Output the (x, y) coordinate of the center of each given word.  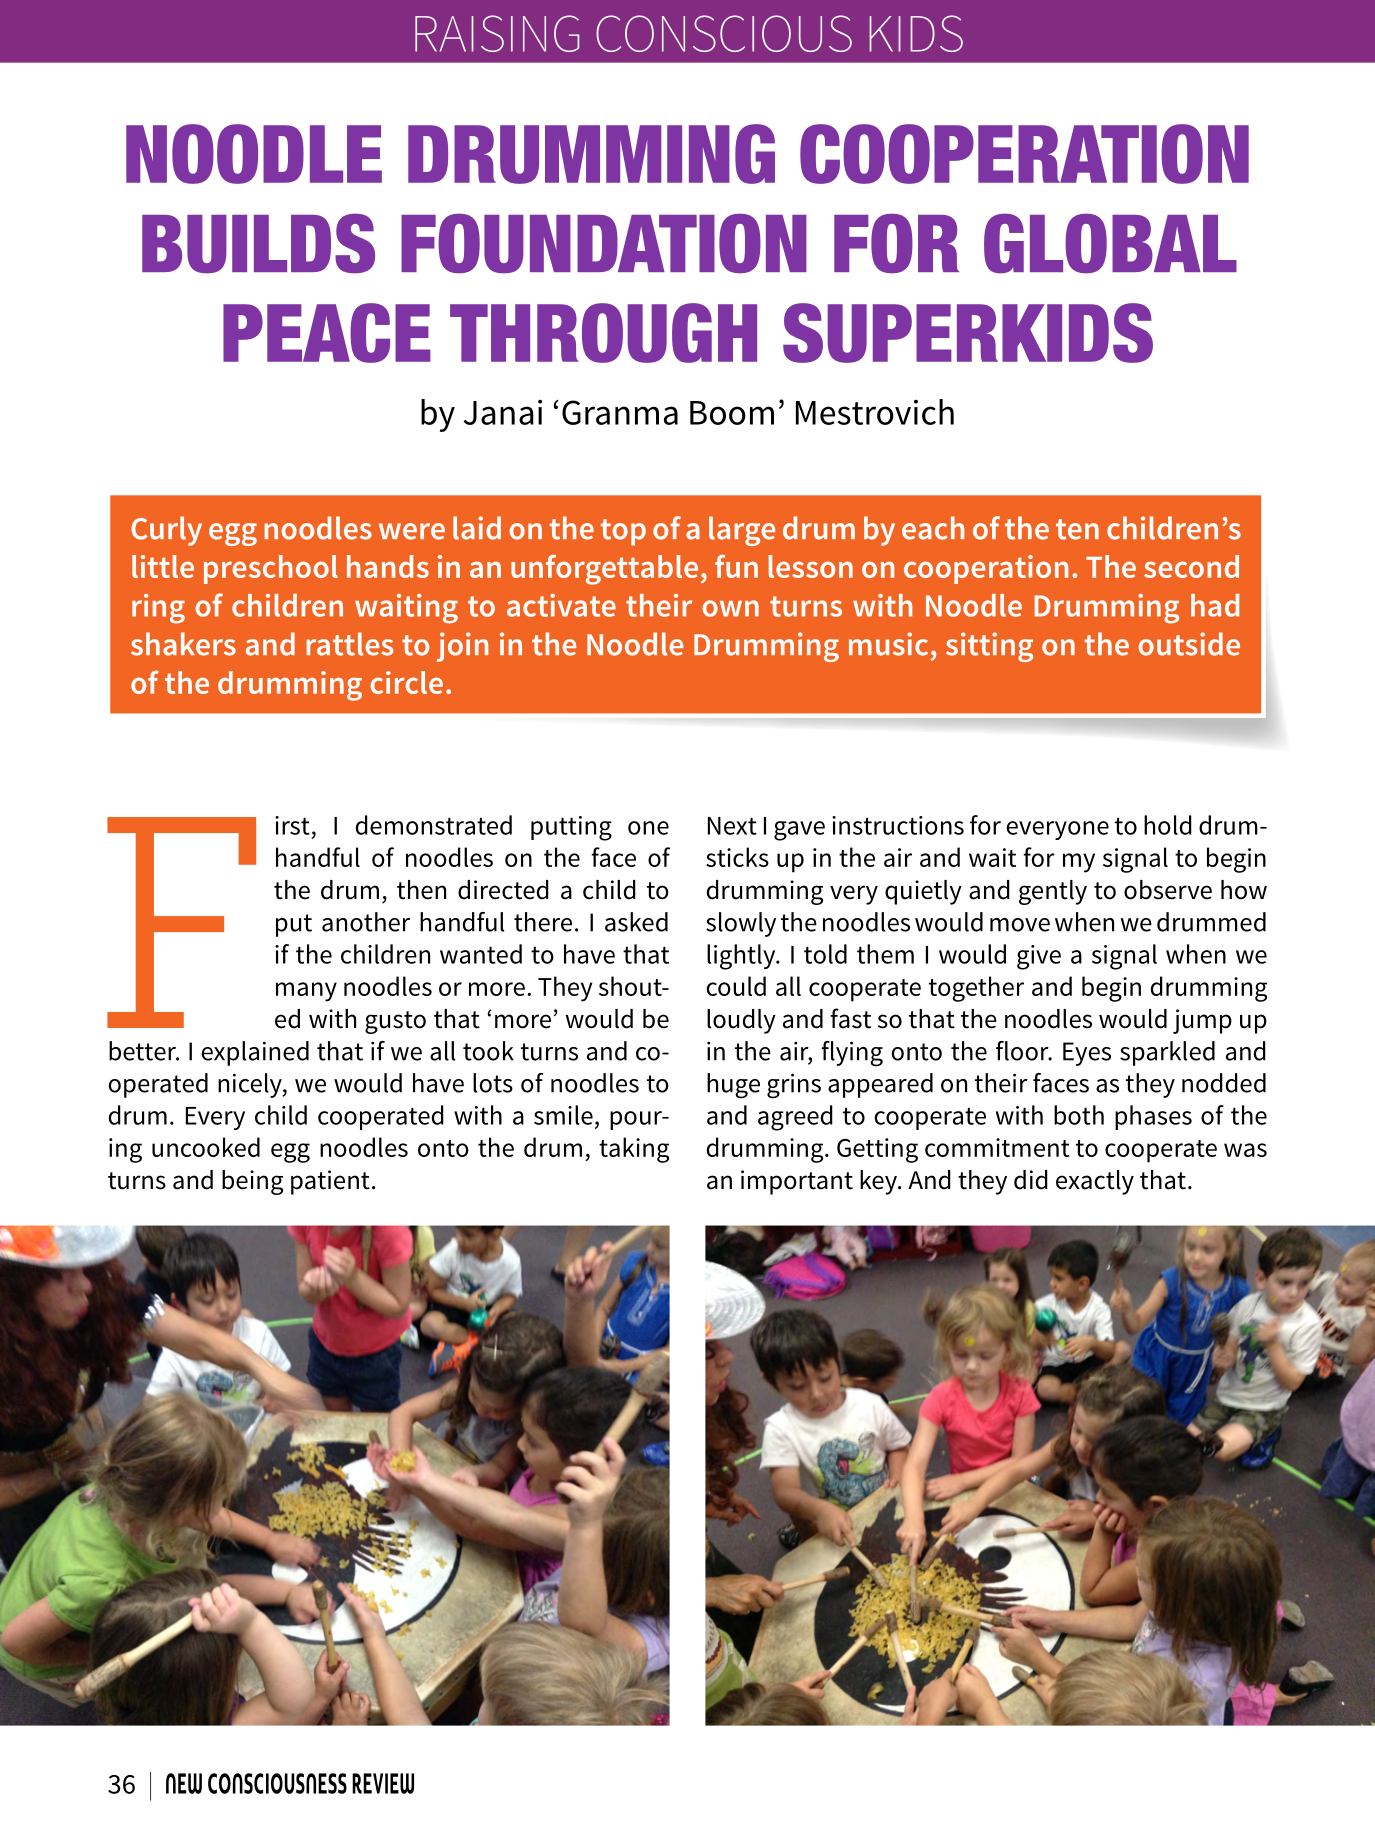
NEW (184, 1783)
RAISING (497, 33)
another (366, 922)
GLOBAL (1110, 243)
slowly (741, 924)
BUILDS (258, 243)
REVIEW (383, 1783)
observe (1168, 890)
